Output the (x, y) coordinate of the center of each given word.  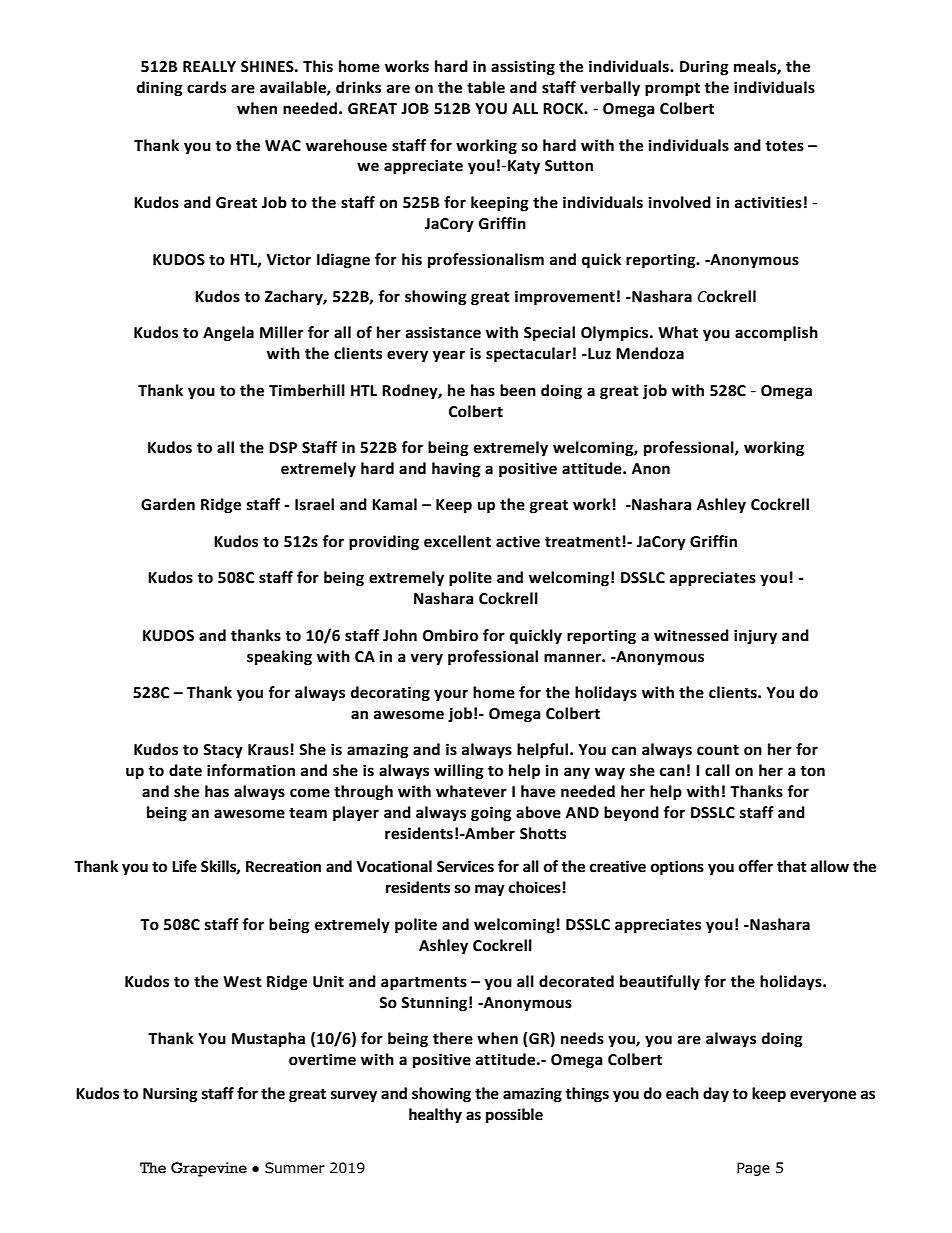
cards (206, 87)
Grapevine (209, 1169)
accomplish (776, 334)
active (518, 541)
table (486, 87)
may (490, 890)
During (704, 68)
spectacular (528, 355)
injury (755, 637)
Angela (228, 334)
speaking (279, 658)
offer (756, 866)
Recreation (283, 866)
